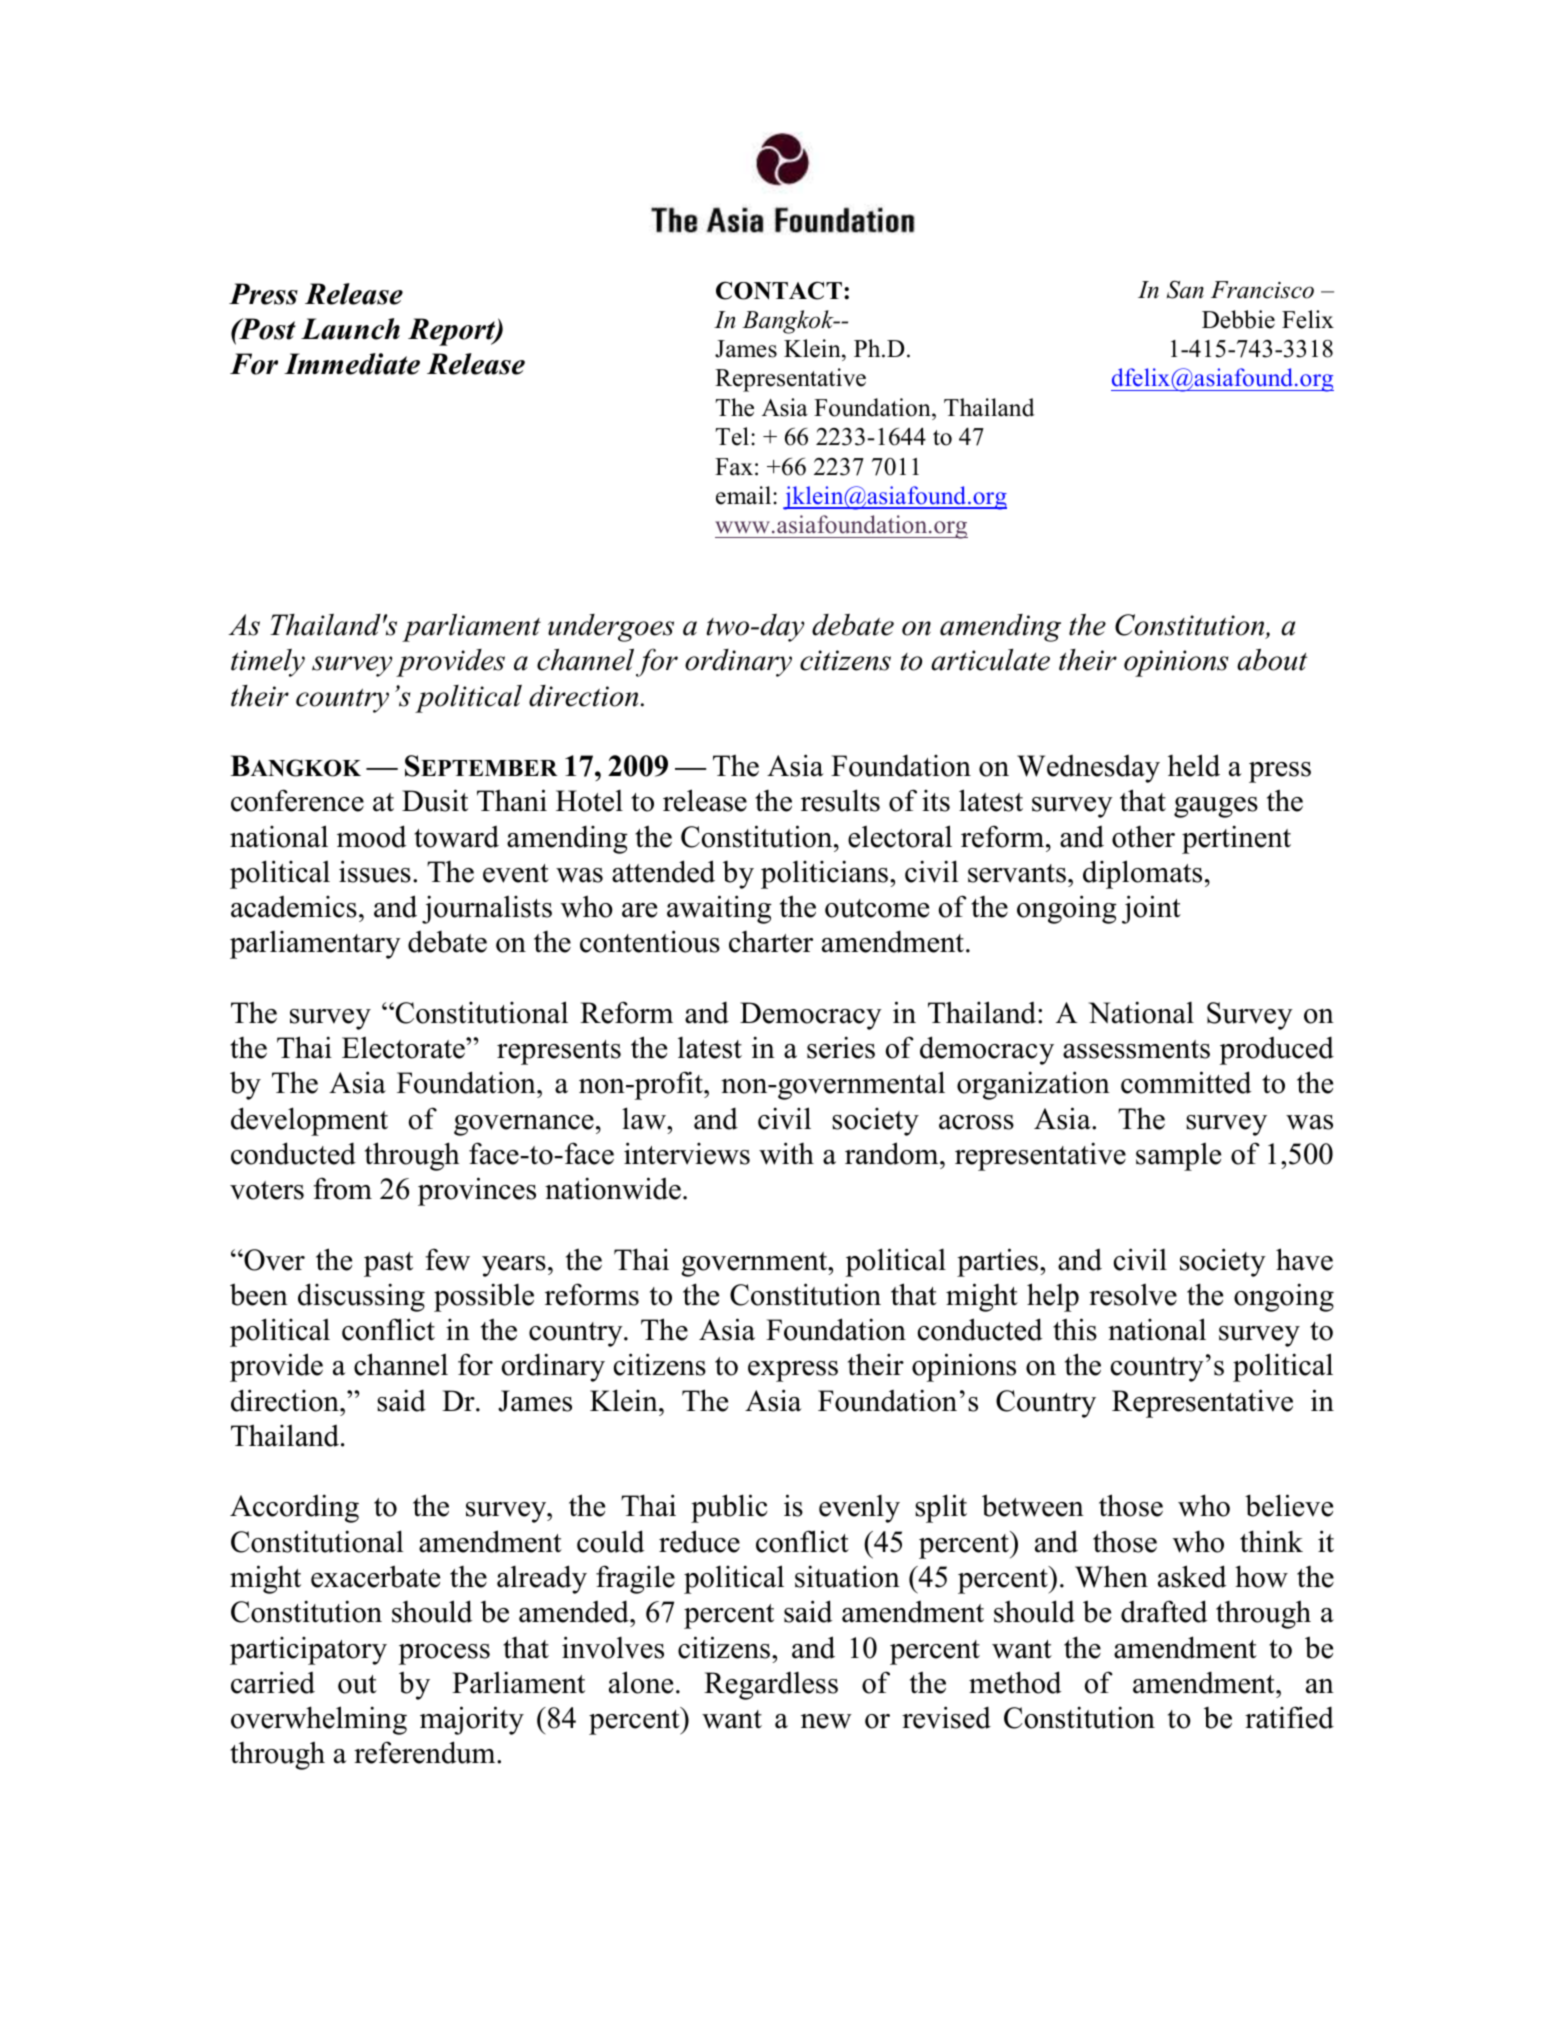 The height and width of the page is (2024, 1564). Describe the element at coordinates (611, 628) in the page. I see `undergoes` at that location.
